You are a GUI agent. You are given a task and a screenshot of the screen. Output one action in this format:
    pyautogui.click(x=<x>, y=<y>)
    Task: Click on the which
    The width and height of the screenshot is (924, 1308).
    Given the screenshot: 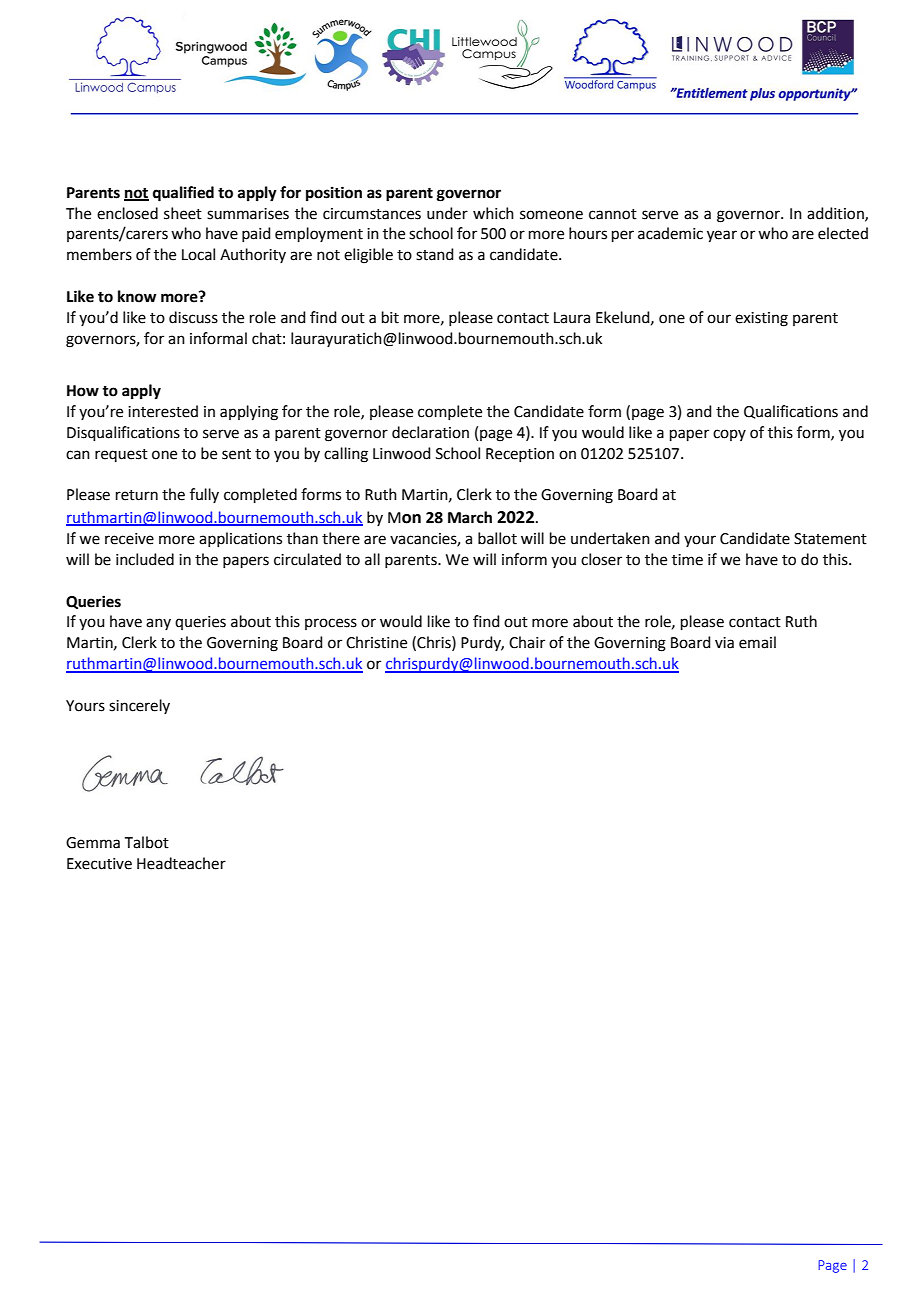 What is the action you would take?
    pyautogui.click(x=493, y=213)
